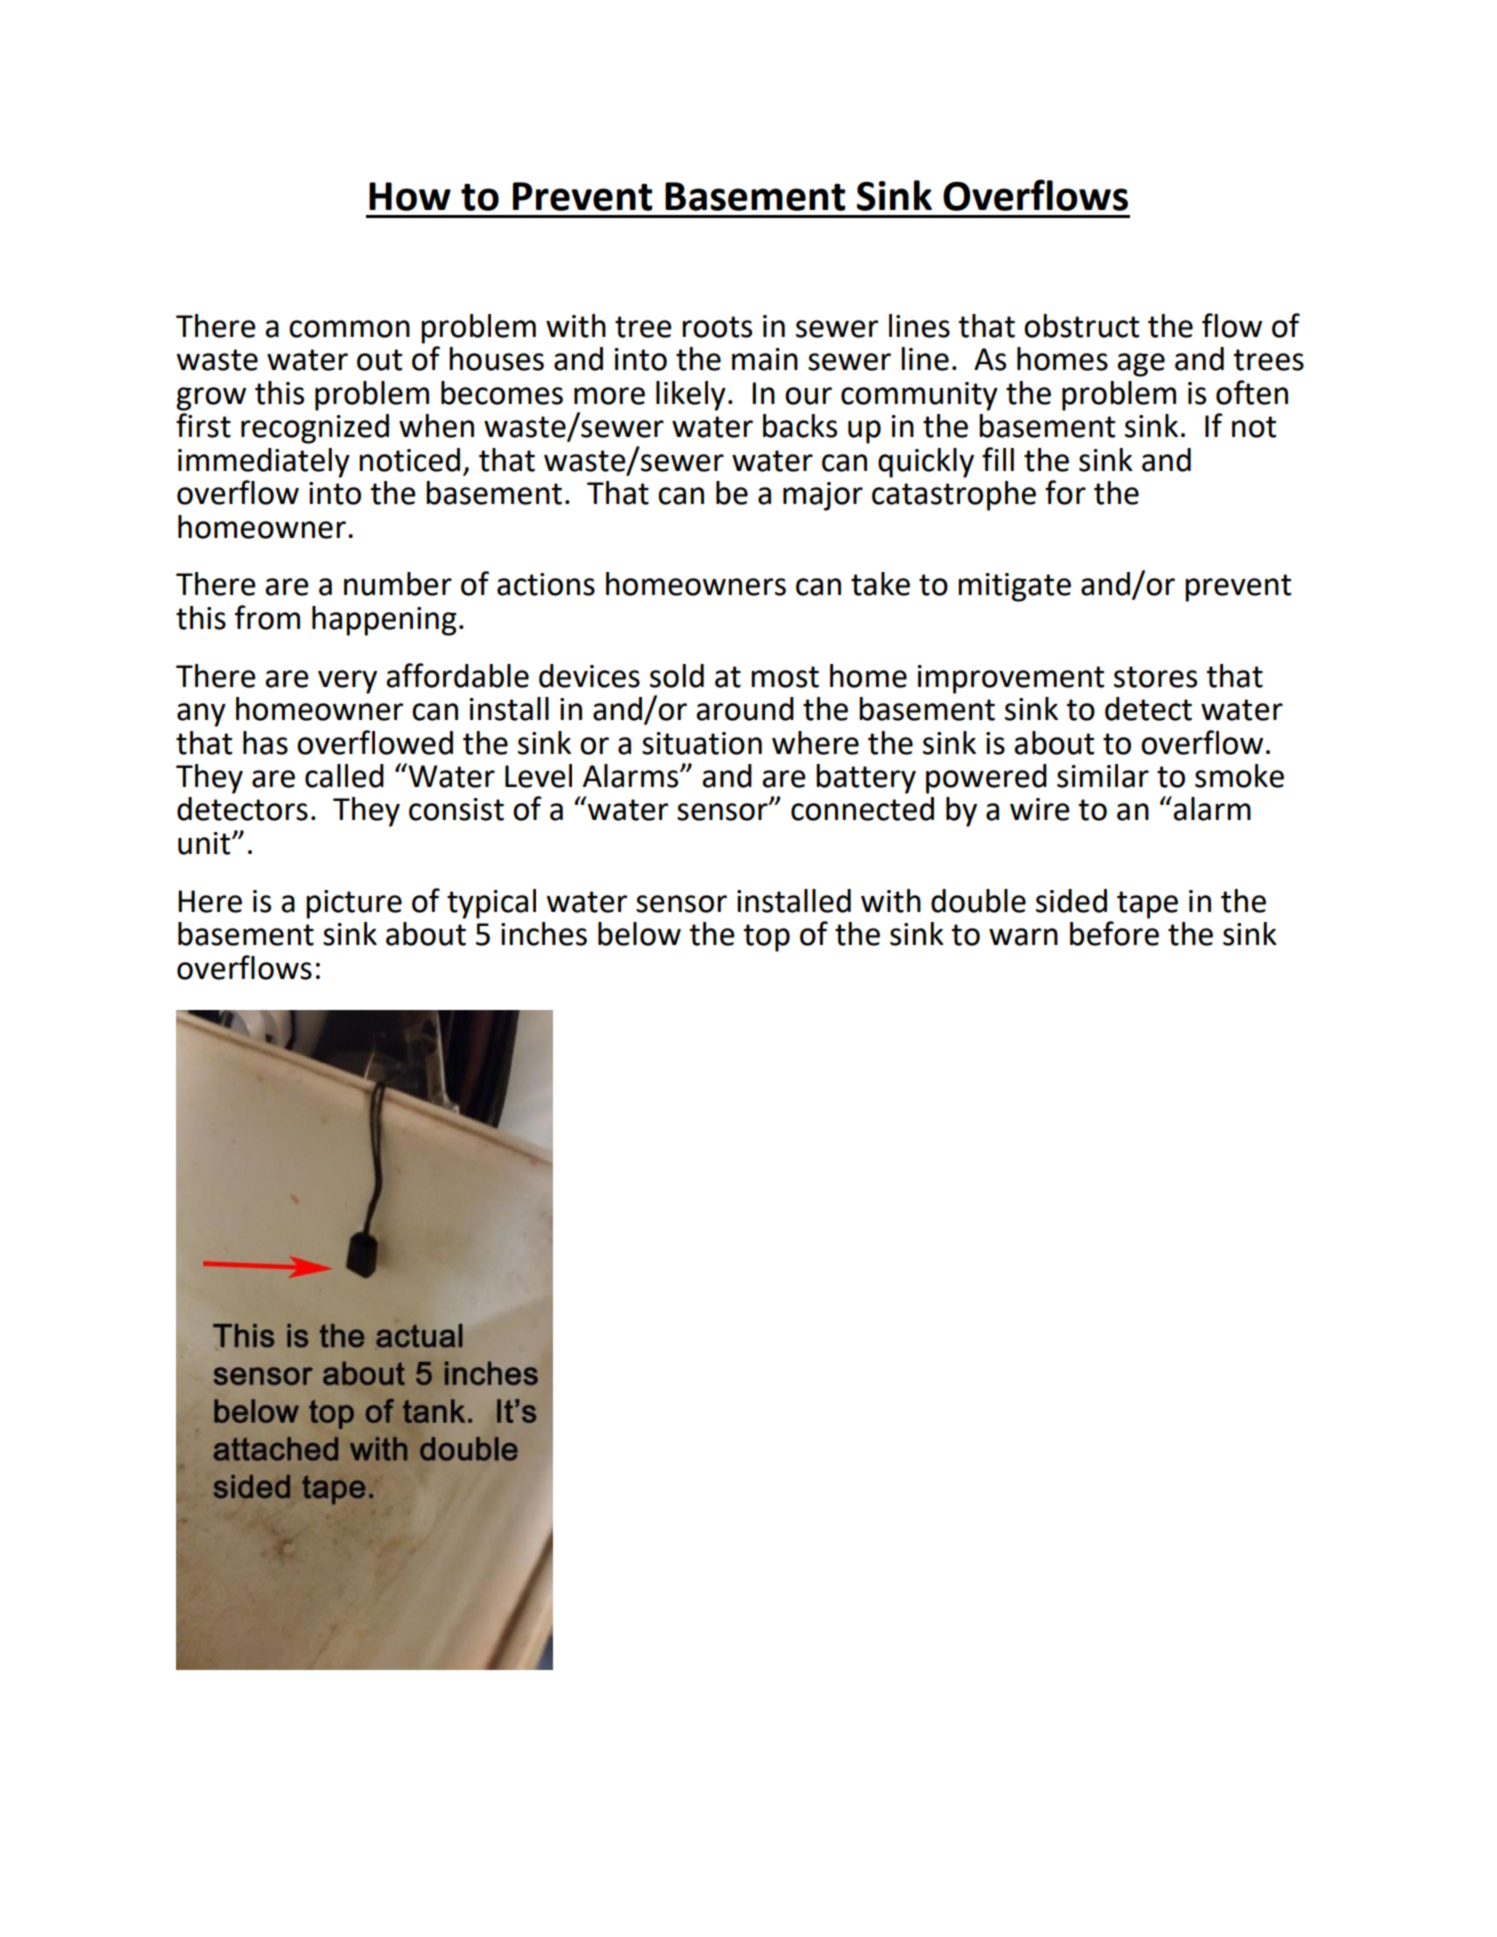 Image resolution: width=1497 pixels, height=1937 pixels. Describe the element at coordinates (717, 327) in the image. I see `roots` at that location.
